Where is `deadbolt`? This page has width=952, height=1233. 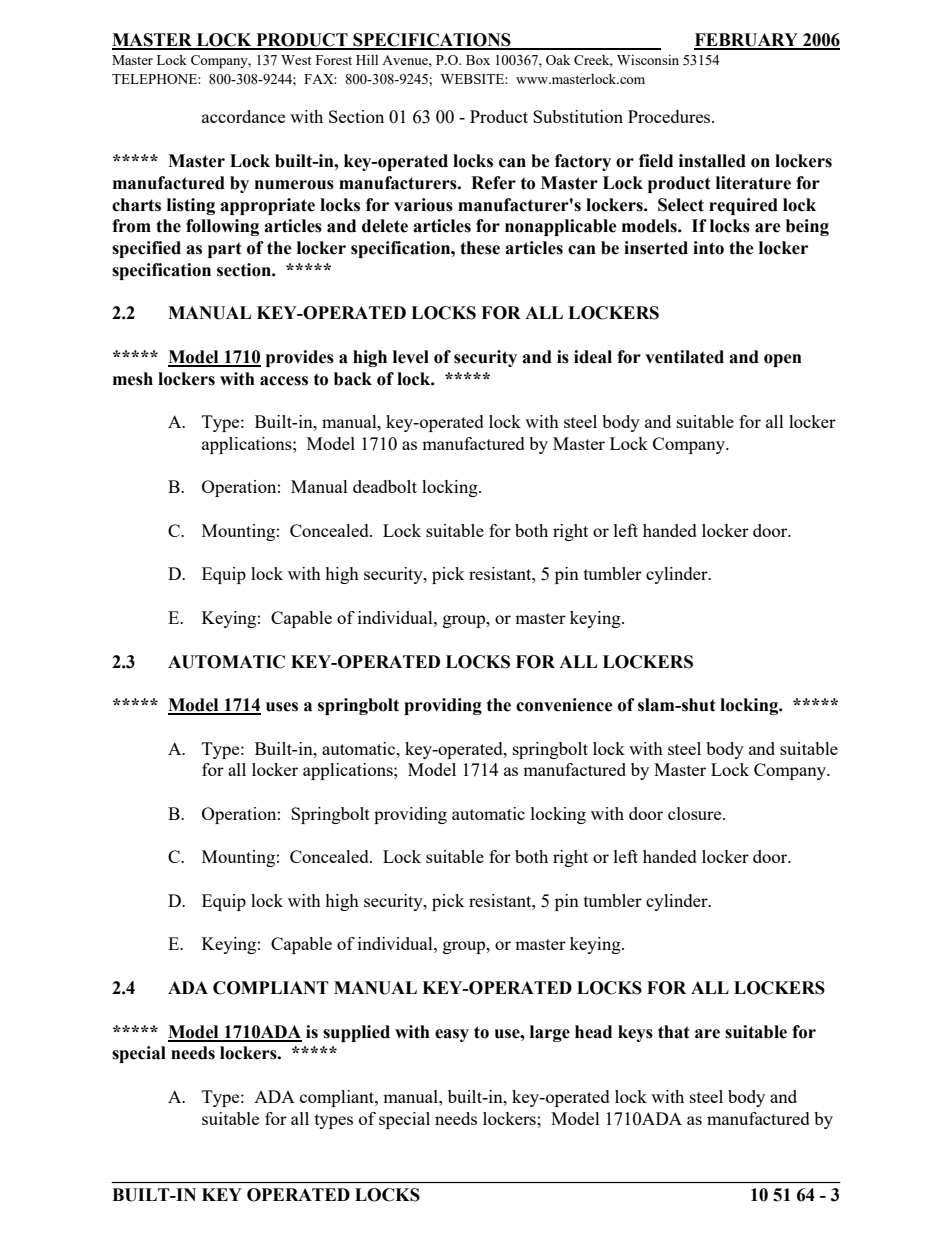 deadbolt is located at coordinates (385, 486).
